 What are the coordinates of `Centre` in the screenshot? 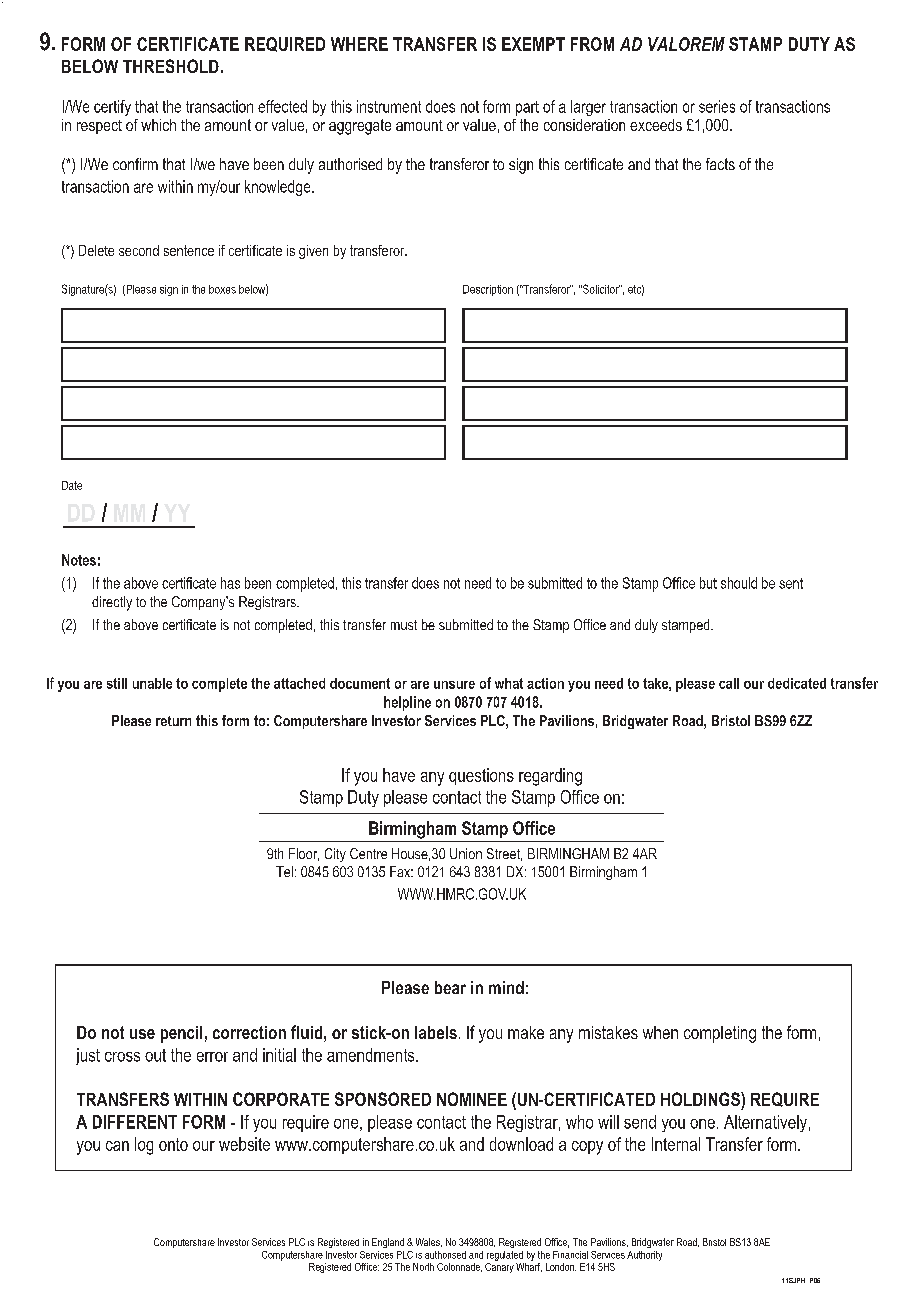 It's located at (368, 853).
